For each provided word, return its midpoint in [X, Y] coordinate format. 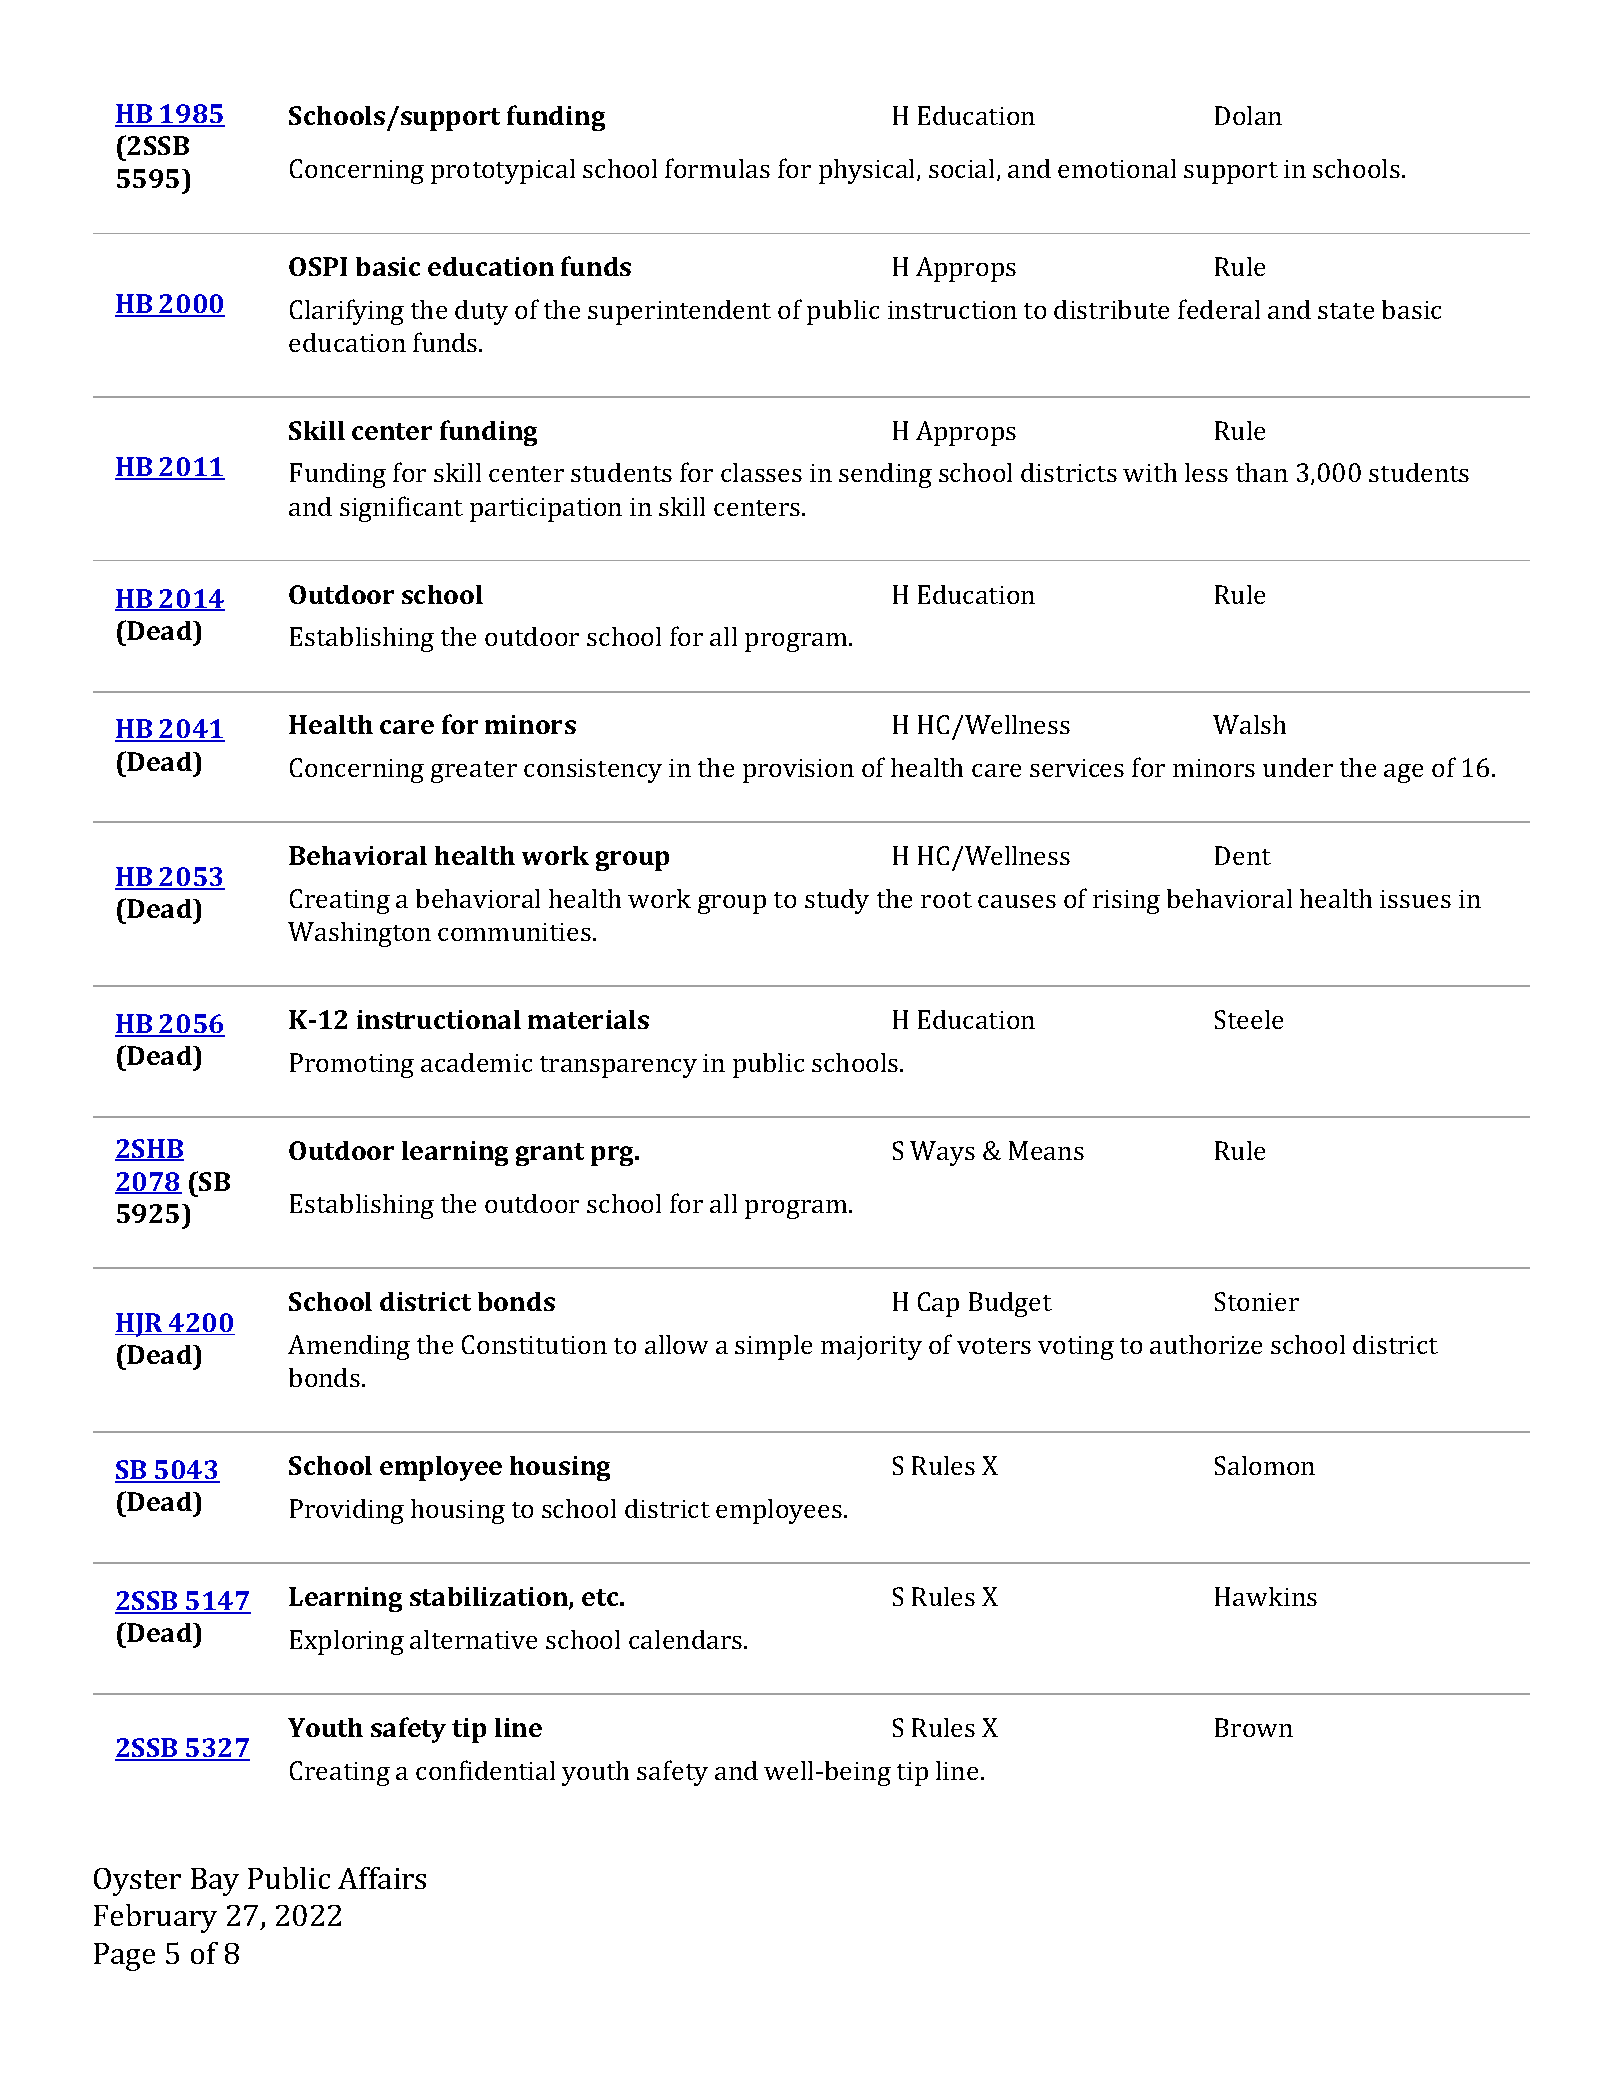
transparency [618, 1067]
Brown [1254, 1727]
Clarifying [347, 312]
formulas [717, 168]
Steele [1249, 1019]
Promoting [352, 1065]
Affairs [382, 1878]
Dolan [1248, 115]
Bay [215, 1882]
